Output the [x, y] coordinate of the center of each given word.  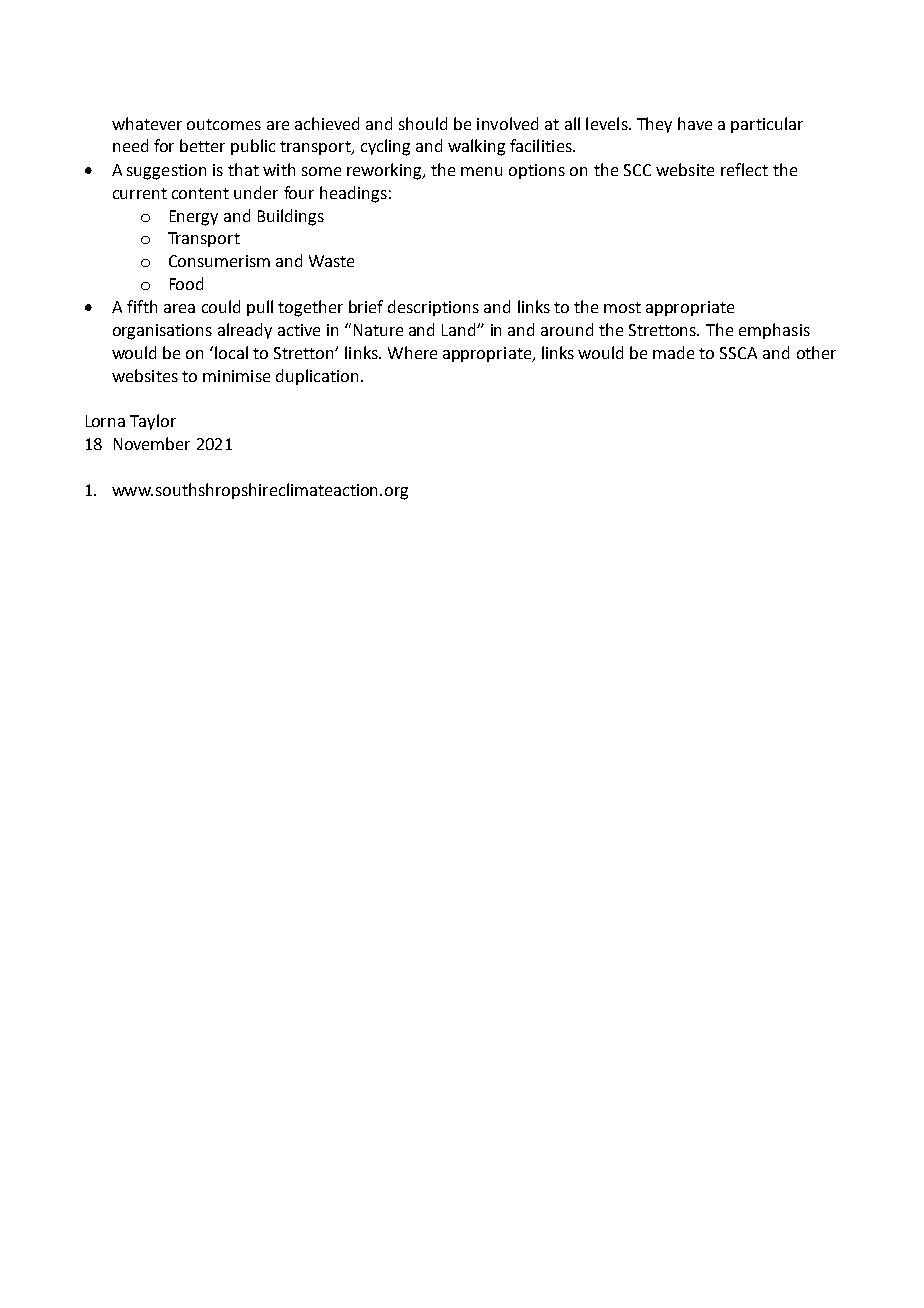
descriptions [433, 308]
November [152, 443]
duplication [317, 377]
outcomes [224, 124]
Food [186, 283]
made [673, 352]
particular [767, 125]
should [423, 123]
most [622, 307]
